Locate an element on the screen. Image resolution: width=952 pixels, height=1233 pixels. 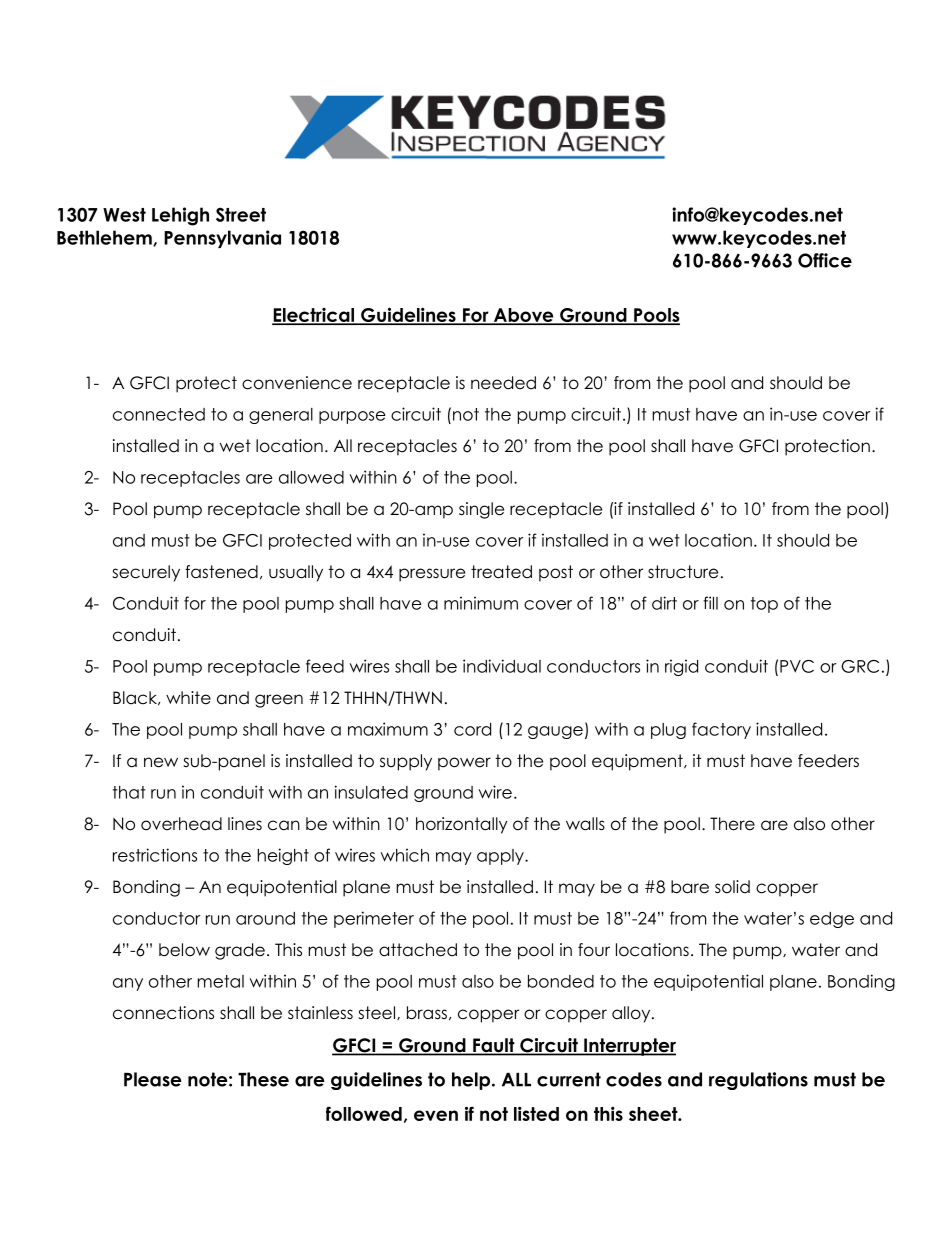
white is located at coordinates (188, 698).
